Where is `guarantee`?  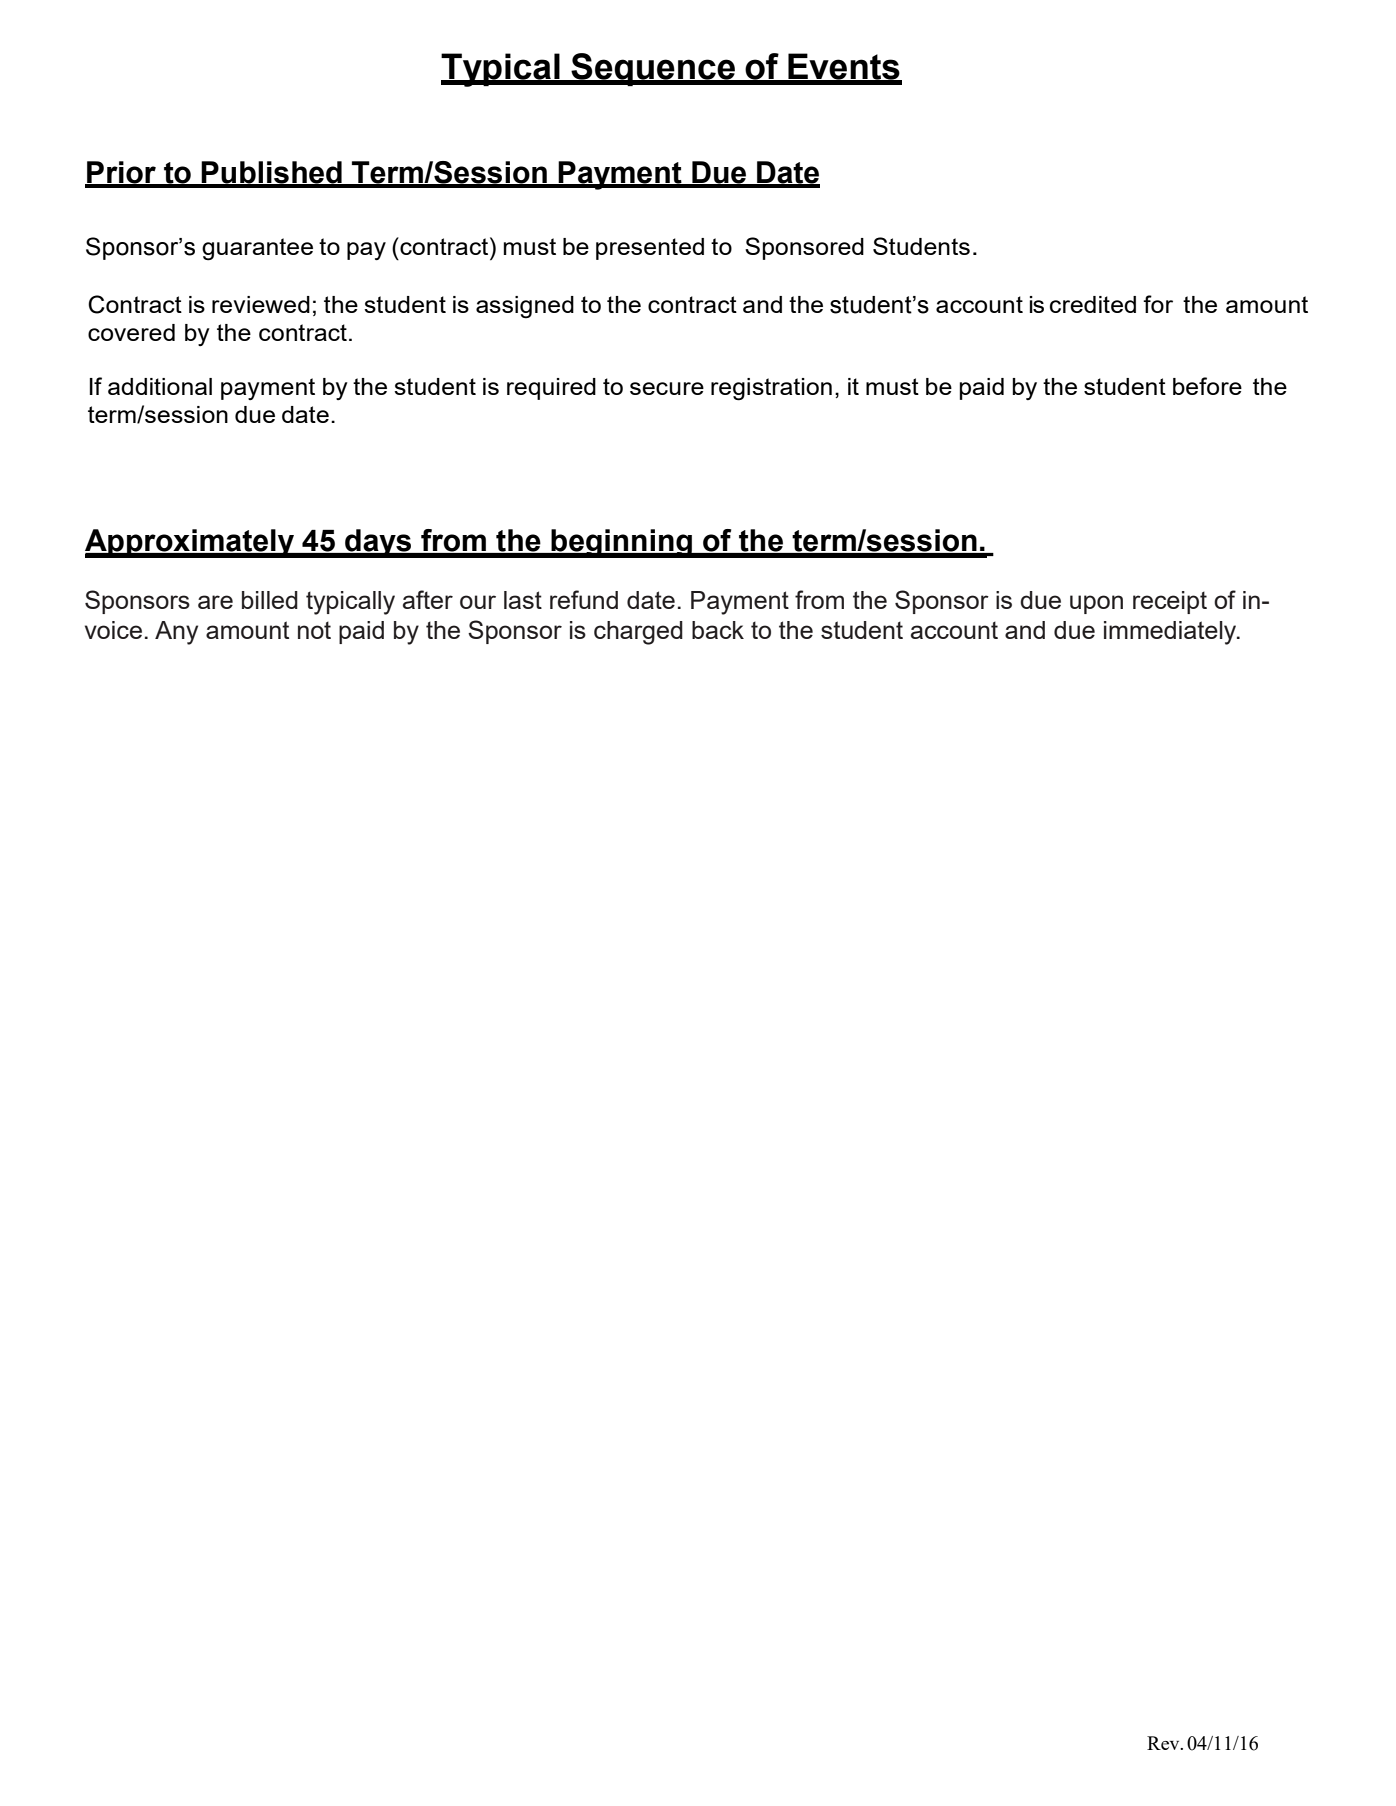 guarantee is located at coordinates (257, 249).
